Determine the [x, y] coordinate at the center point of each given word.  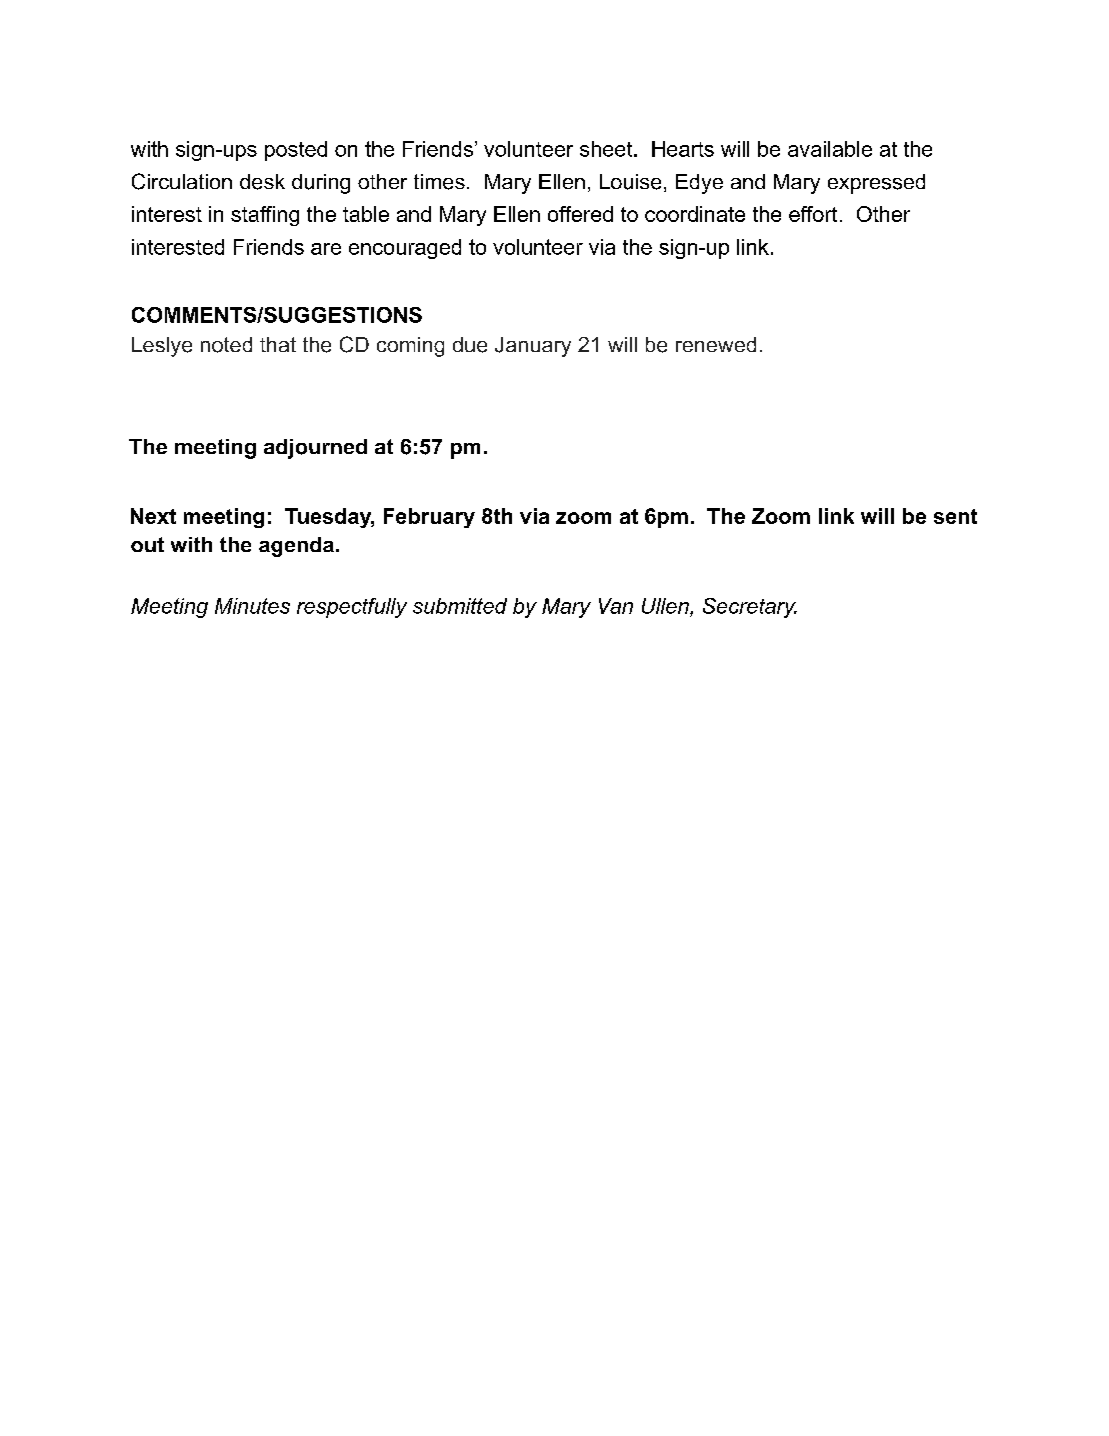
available [830, 149]
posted [296, 151]
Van [616, 606]
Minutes [252, 606]
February [429, 518]
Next [153, 516]
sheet [607, 149]
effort [813, 214]
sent [955, 516]
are [326, 249]
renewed [716, 344]
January [533, 347]
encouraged [405, 249]
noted [226, 345]
